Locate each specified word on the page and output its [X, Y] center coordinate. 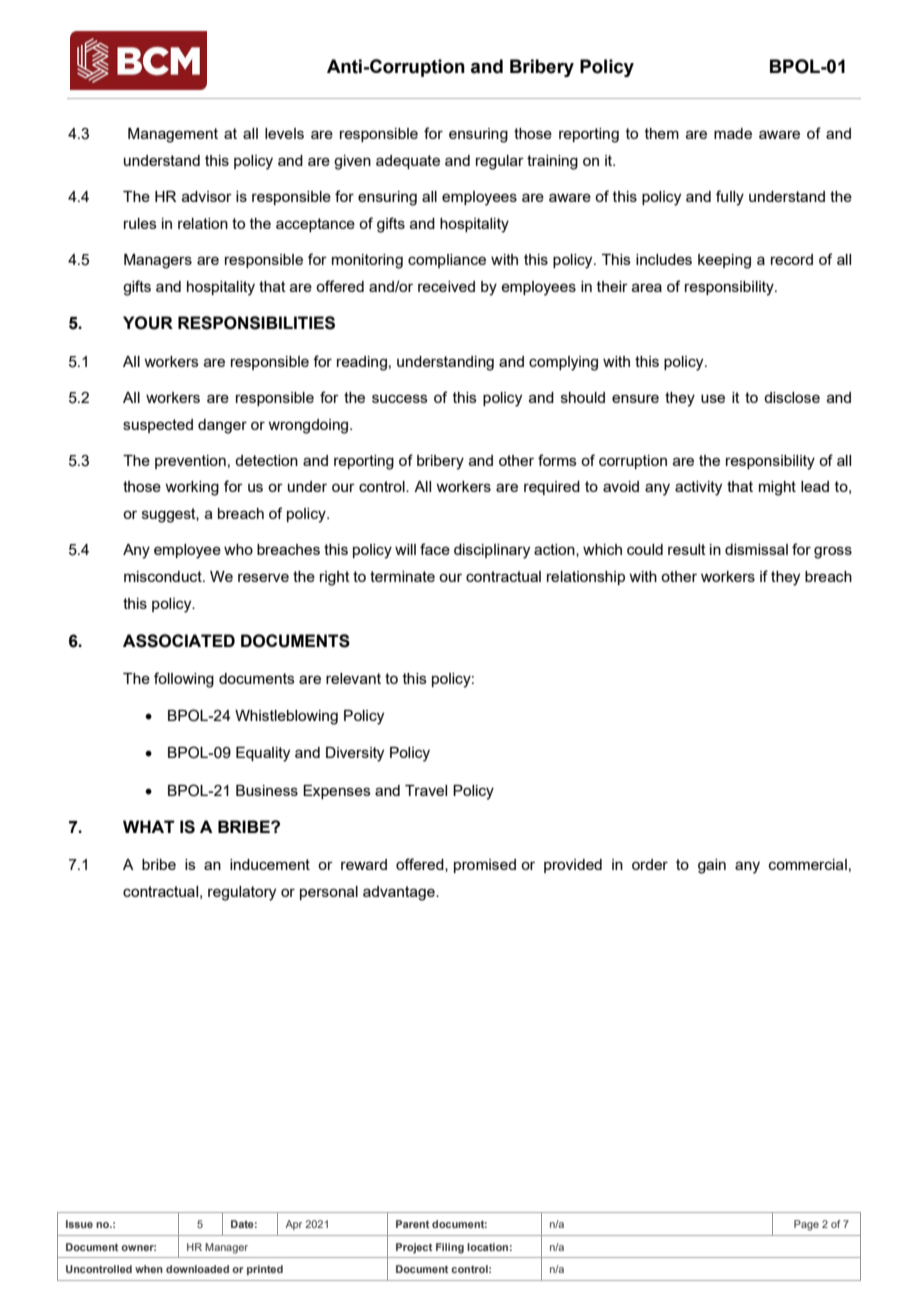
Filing [450, 1248]
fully [730, 198]
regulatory [242, 893]
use [713, 398]
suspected [158, 426]
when [149, 1269]
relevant [353, 678]
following [184, 680]
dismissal [756, 549]
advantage [400, 893]
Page [806, 1225]
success [400, 398]
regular [500, 162]
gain [712, 866]
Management [173, 135]
